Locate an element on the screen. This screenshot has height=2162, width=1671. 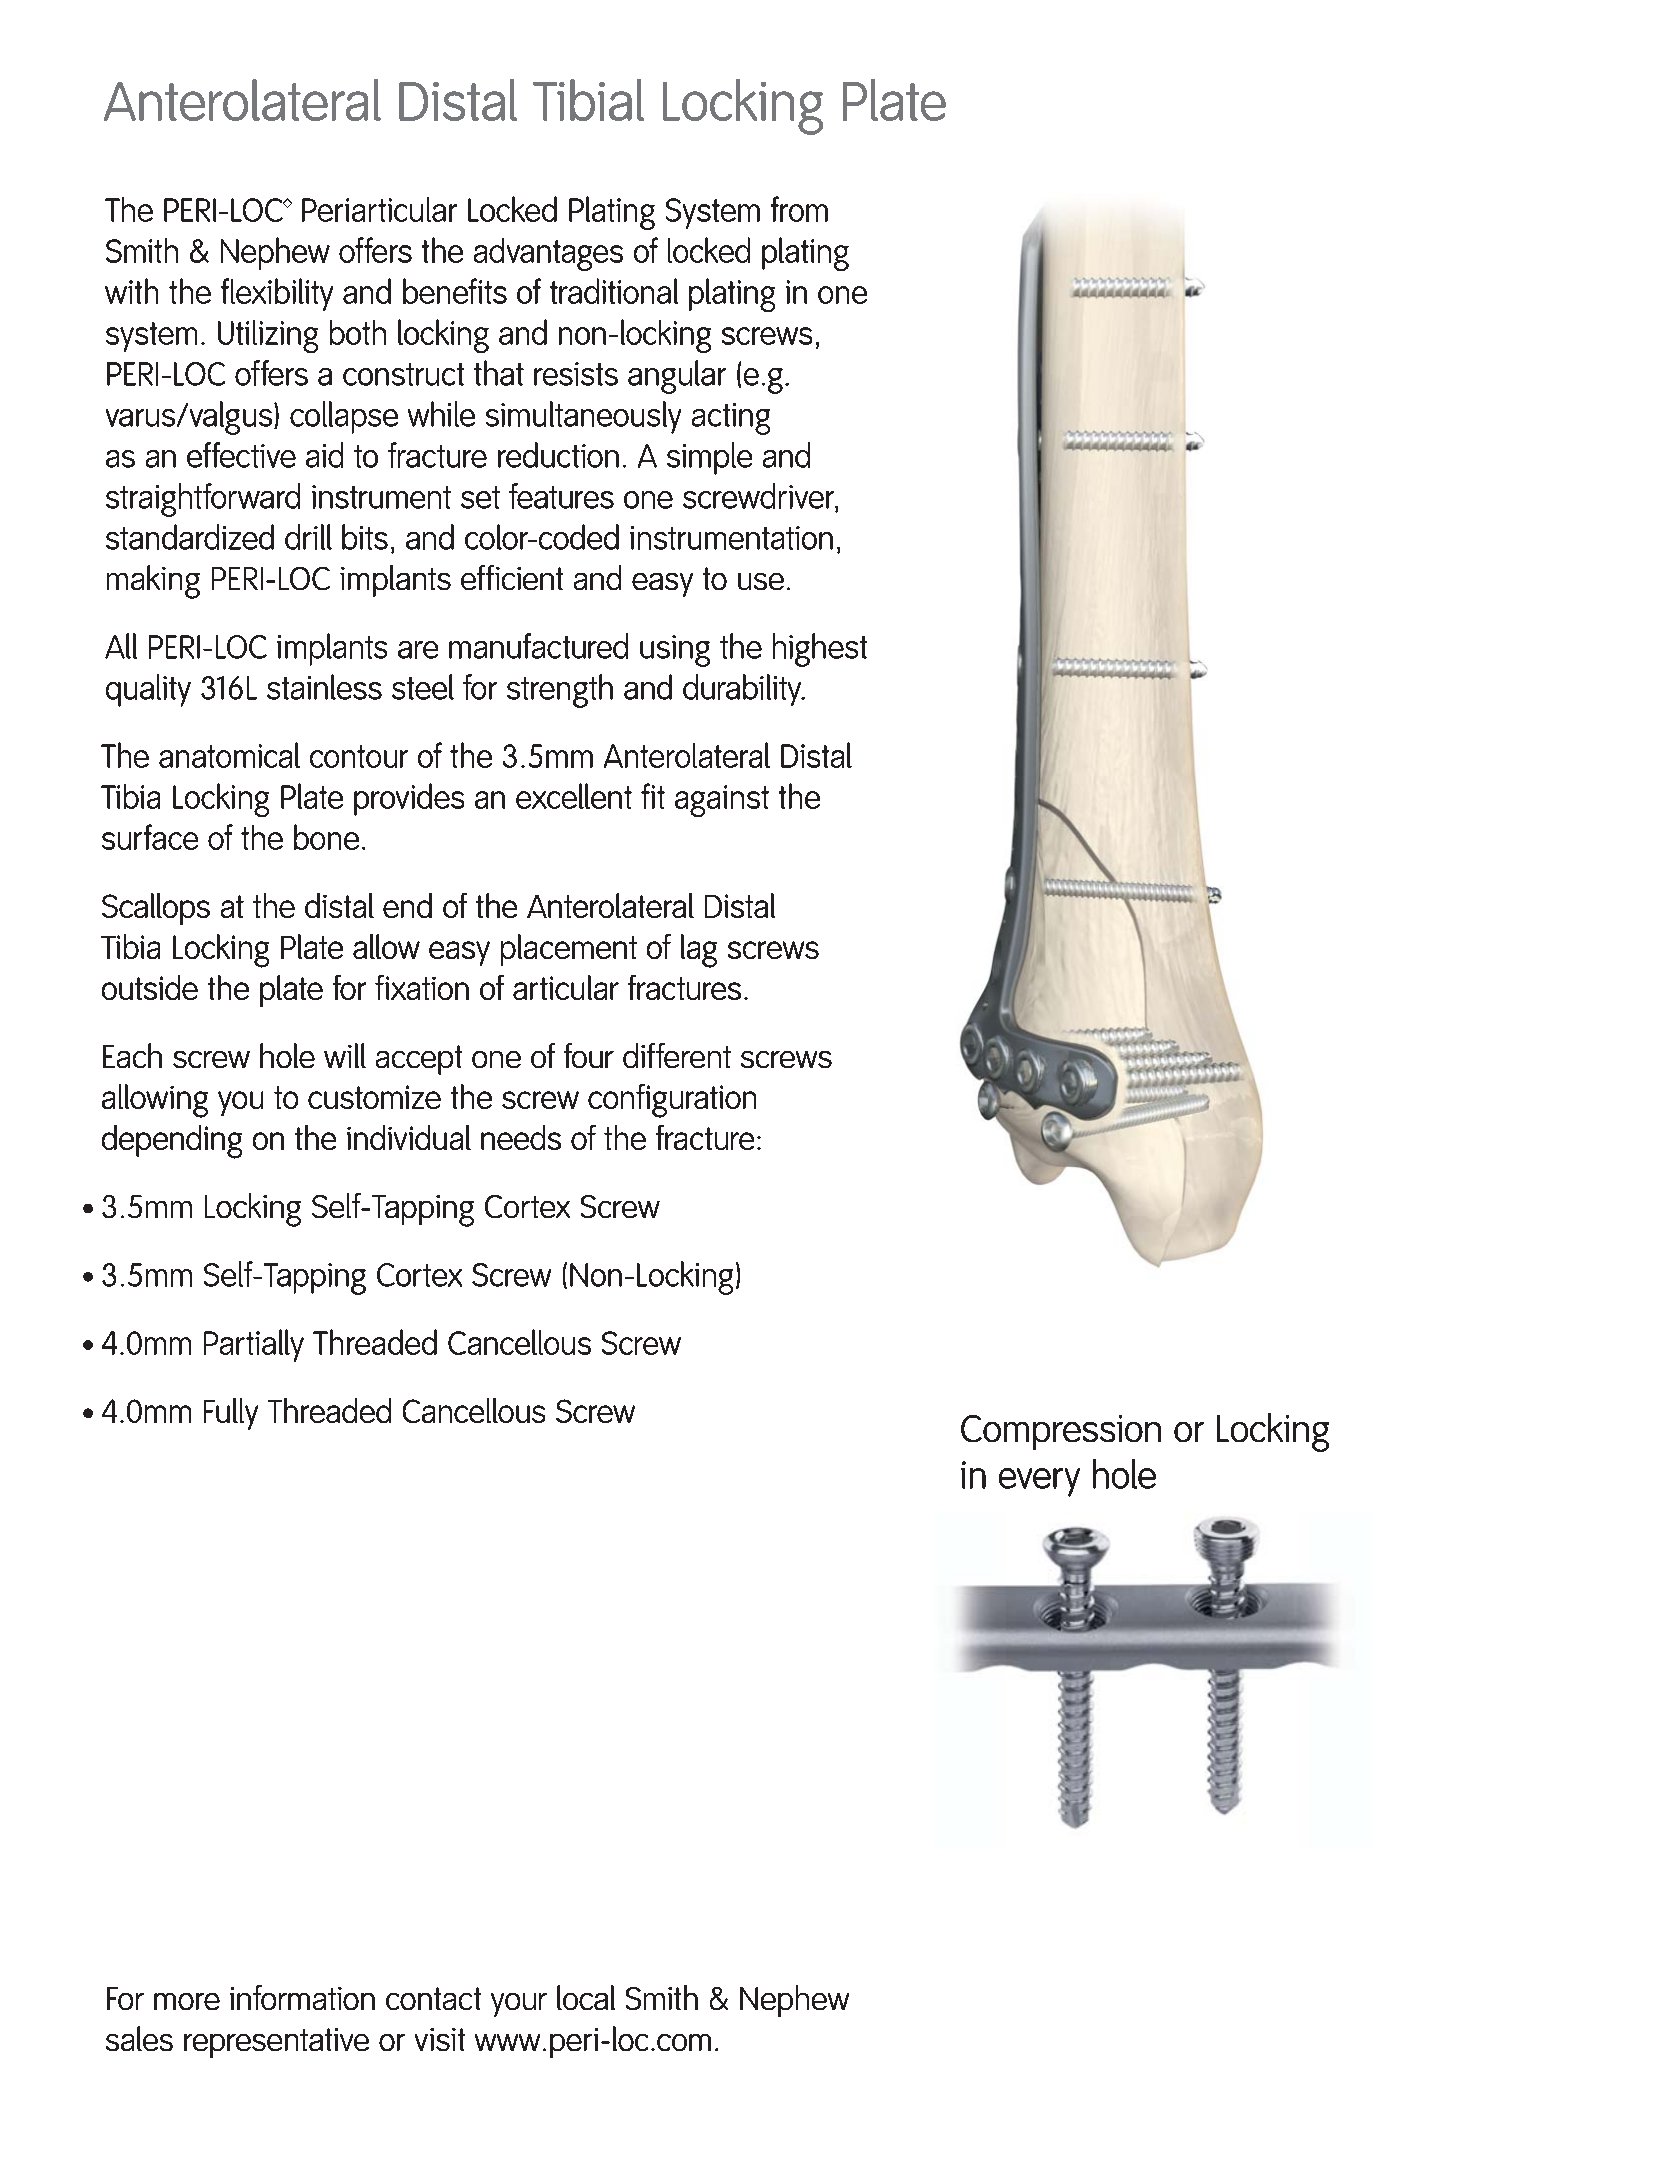
depending is located at coordinates (172, 1142).
